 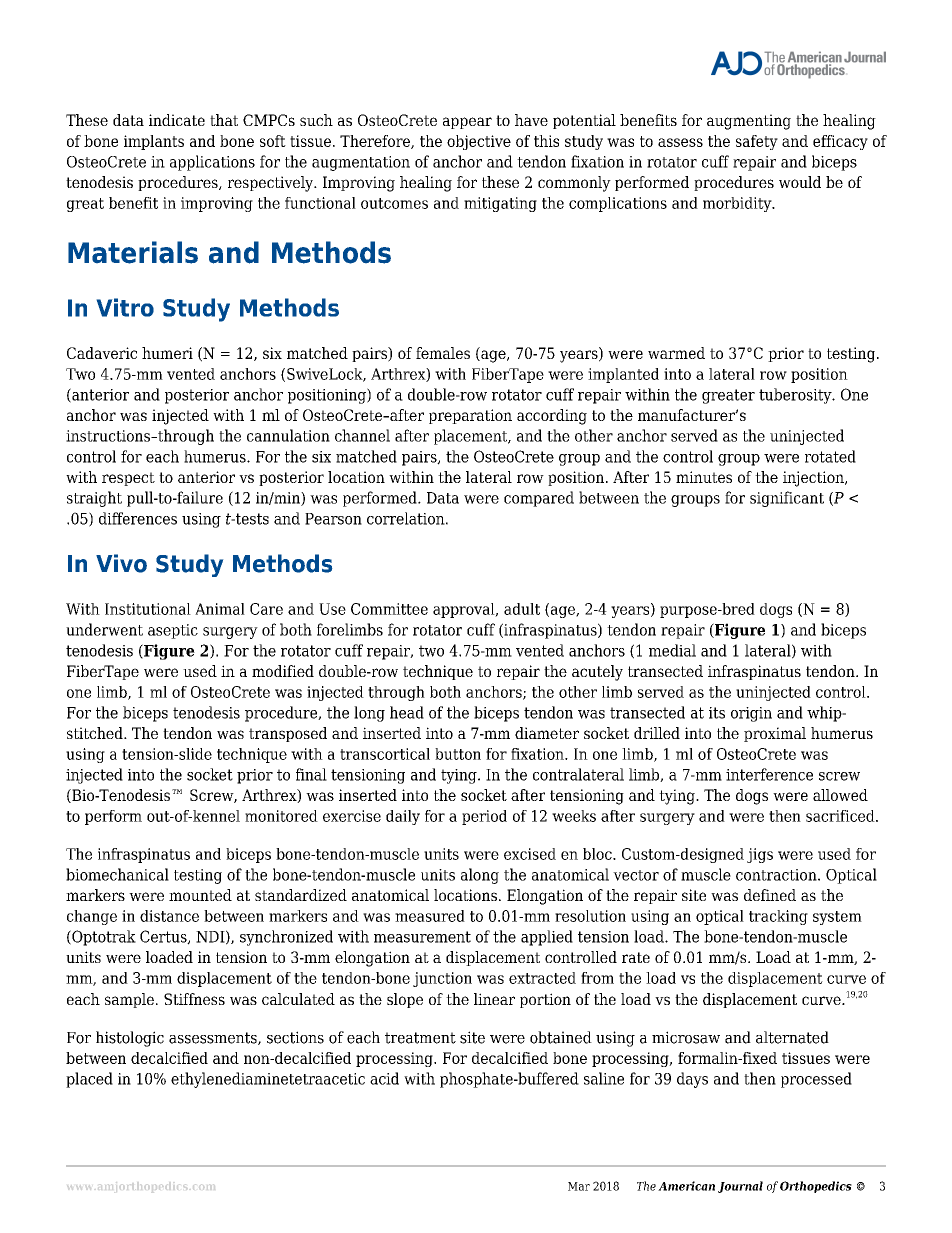 I want to click on aseptic, so click(x=173, y=631).
